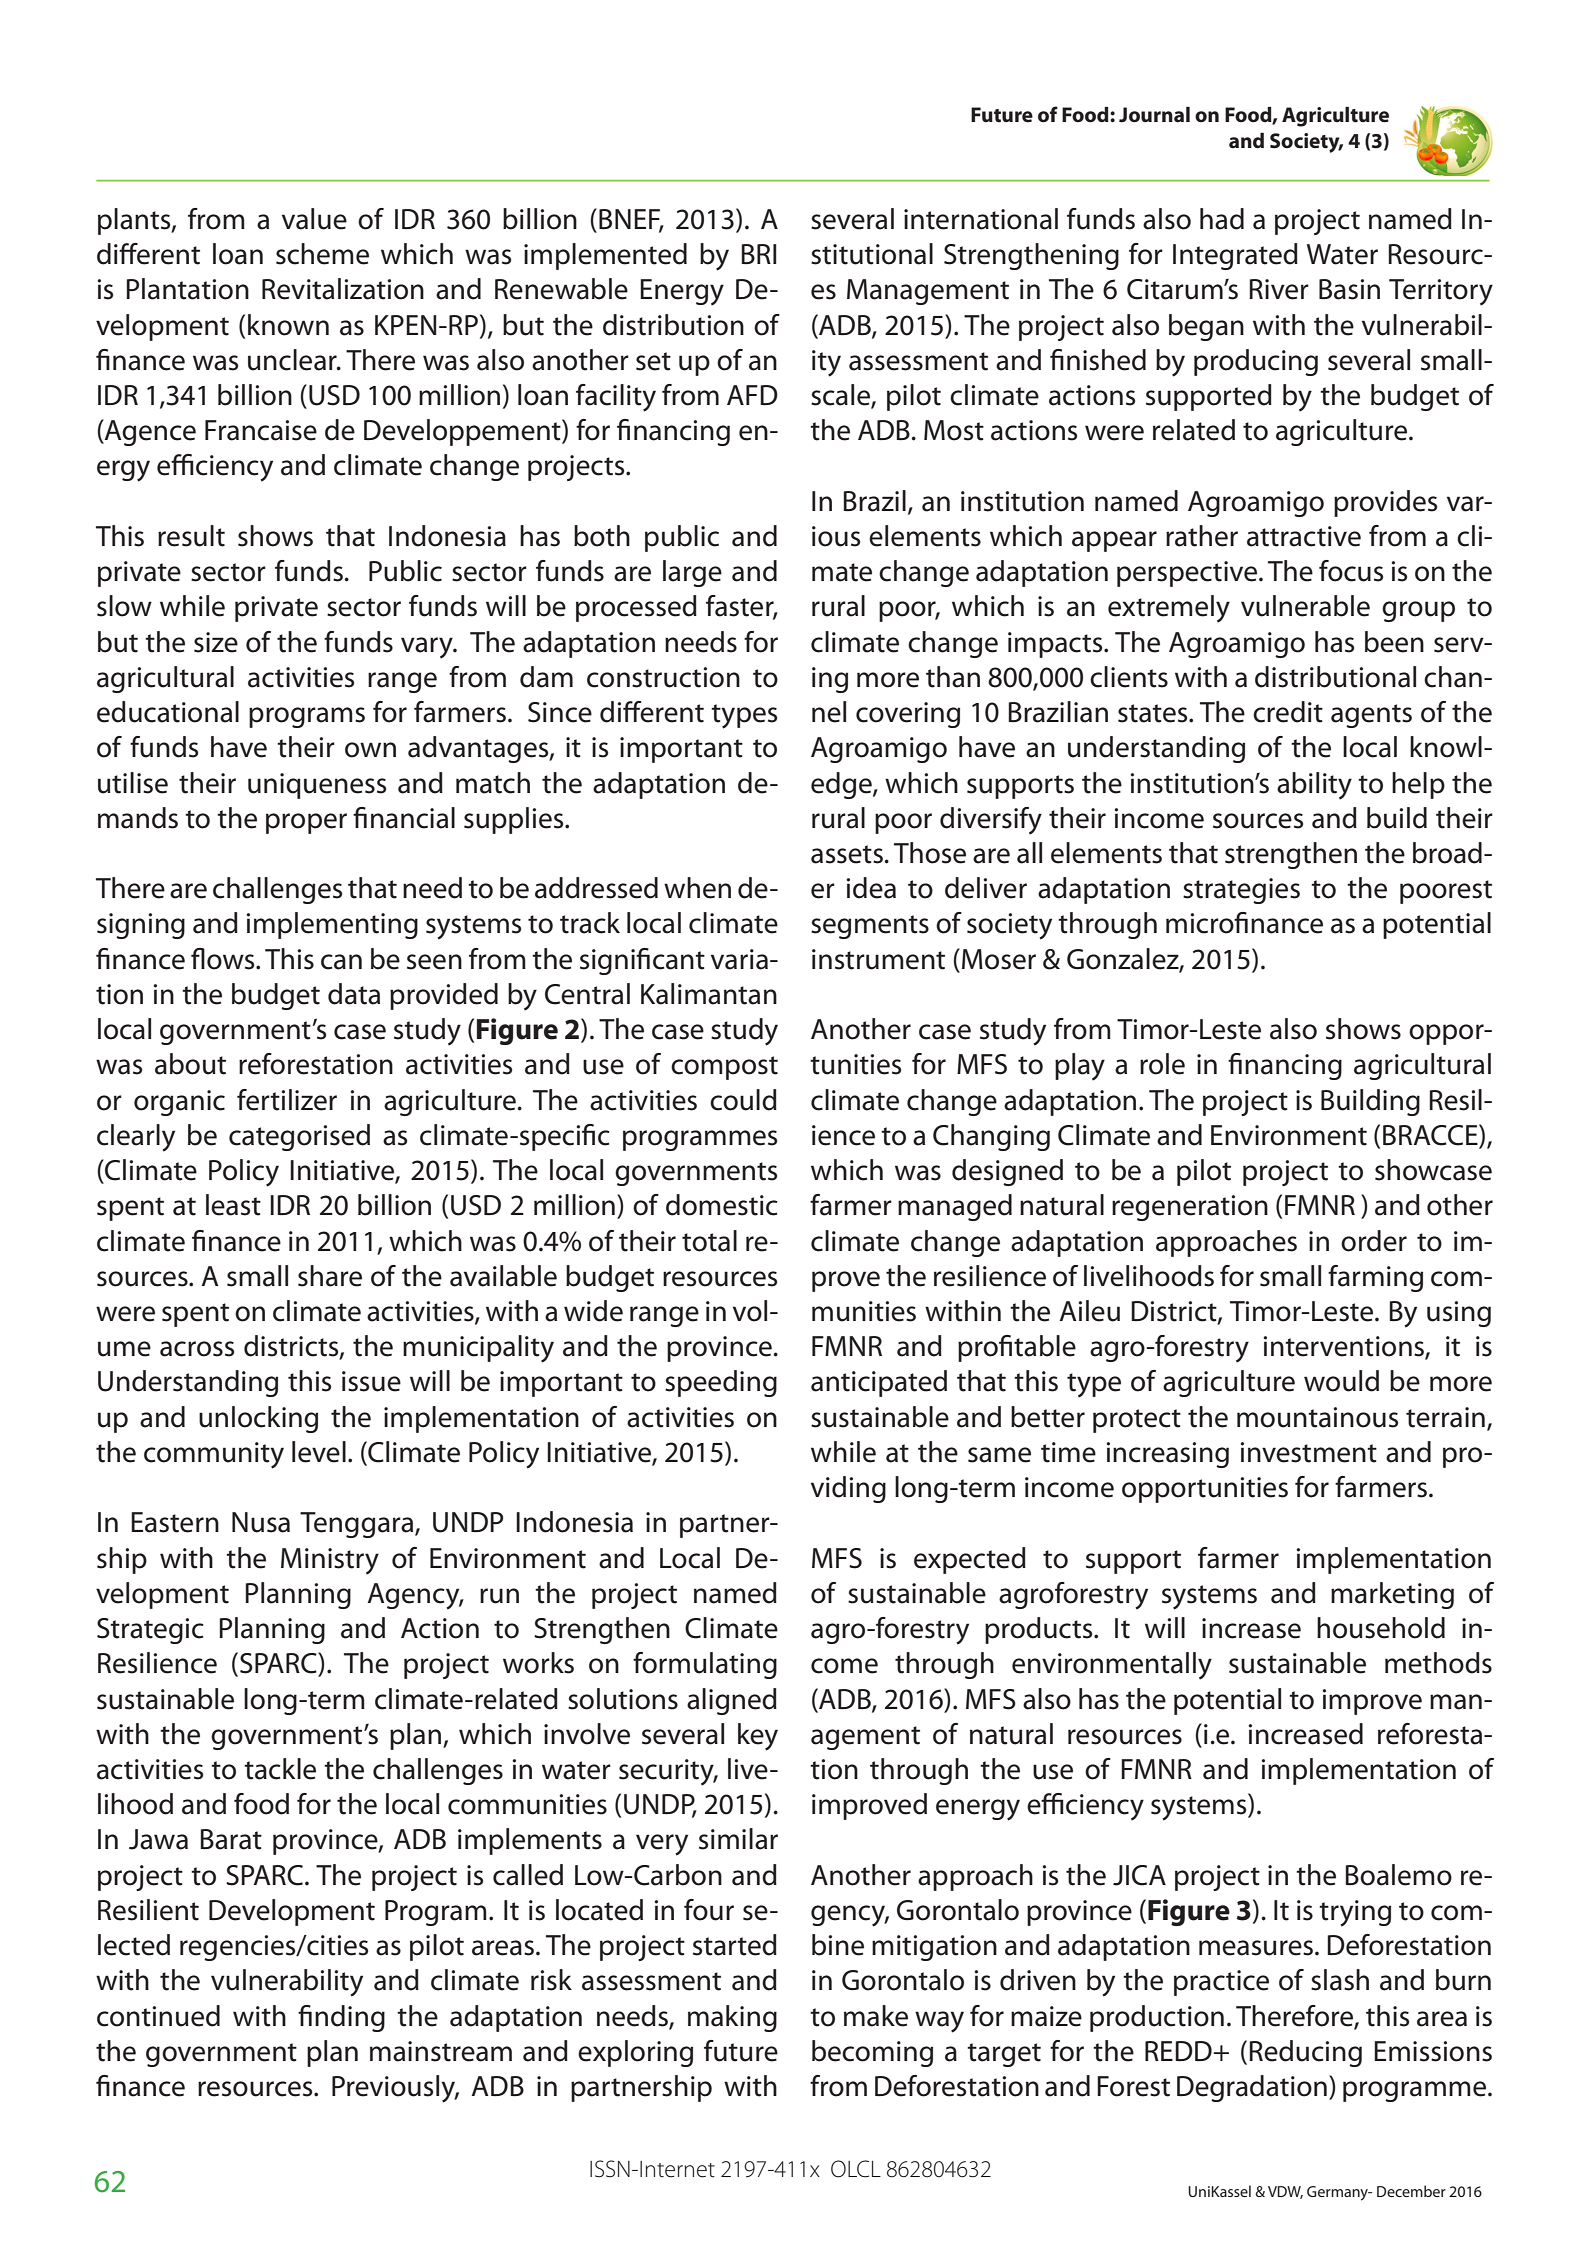  What do you see at coordinates (1341, 1381) in the screenshot?
I see `would` at bounding box center [1341, 1381].
